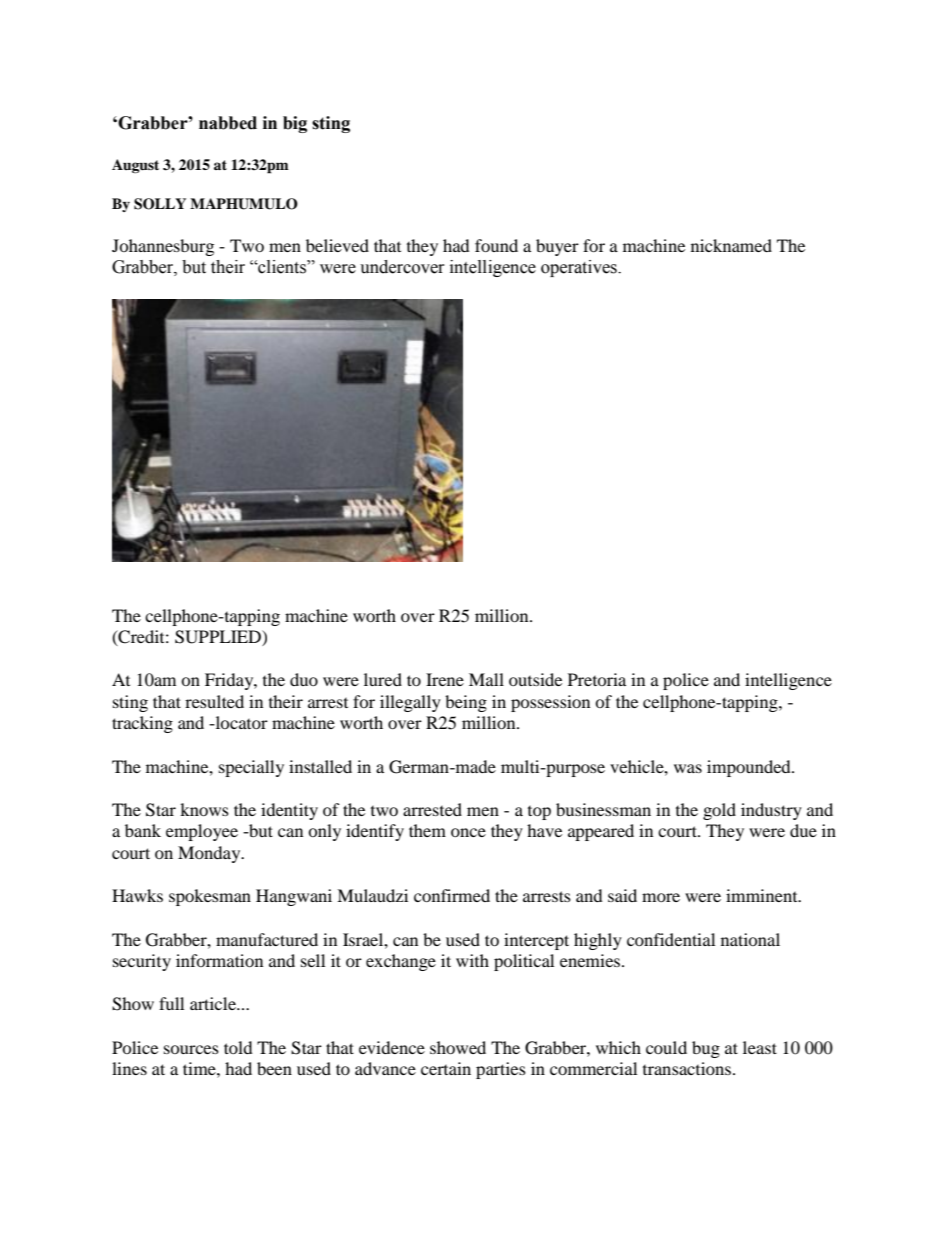  What do you see at coordinates (214, 701) in the screenshot?
I see `resulted` at bounding box center [214, 701].
